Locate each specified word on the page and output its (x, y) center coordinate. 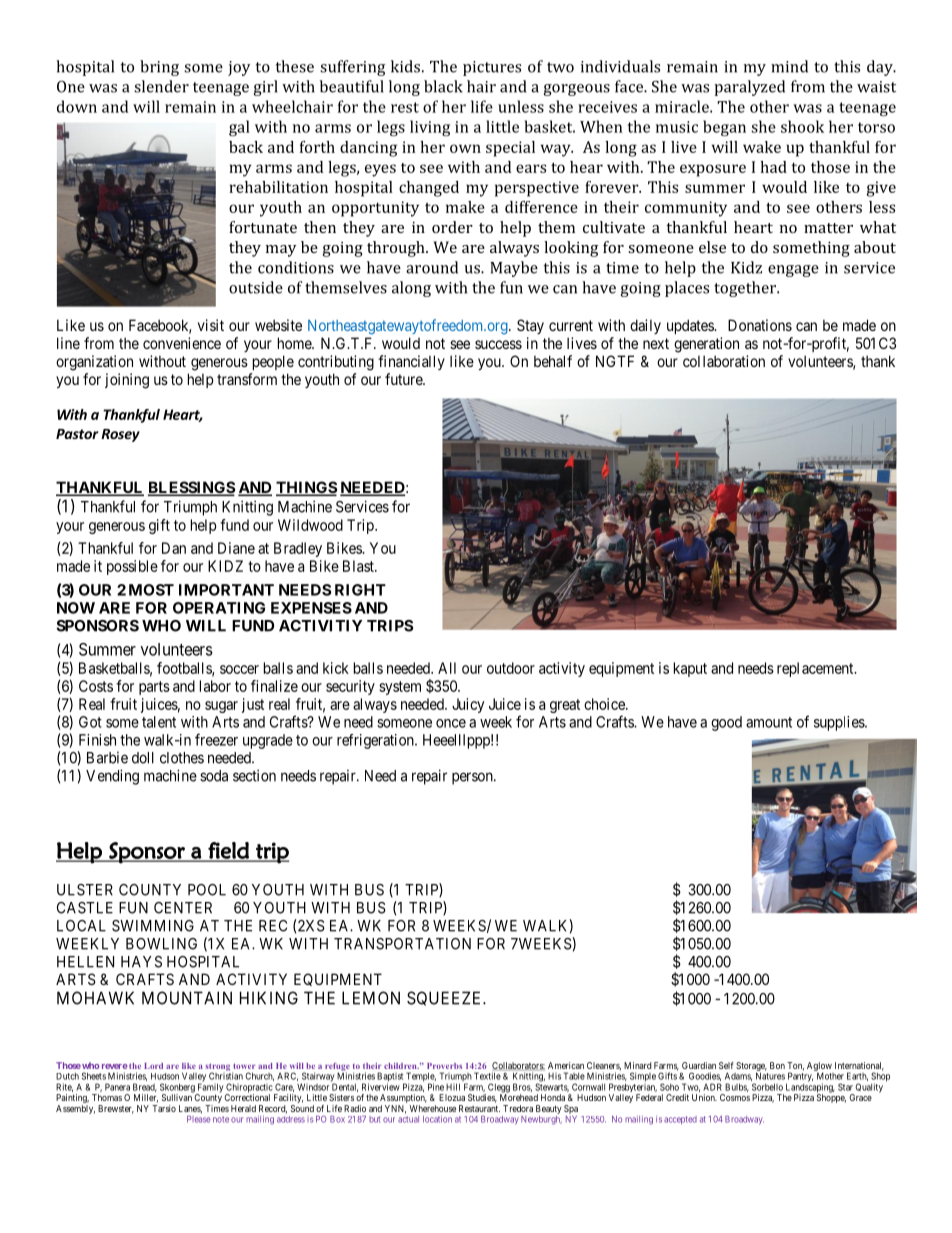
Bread (145, 1087)
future (404, 379)
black (443, 86)
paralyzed (749, 88)
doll (143, 758)
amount (769, 722)
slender (161, 86)
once (451, 723)
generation (706, 345)
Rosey (120, 435)
